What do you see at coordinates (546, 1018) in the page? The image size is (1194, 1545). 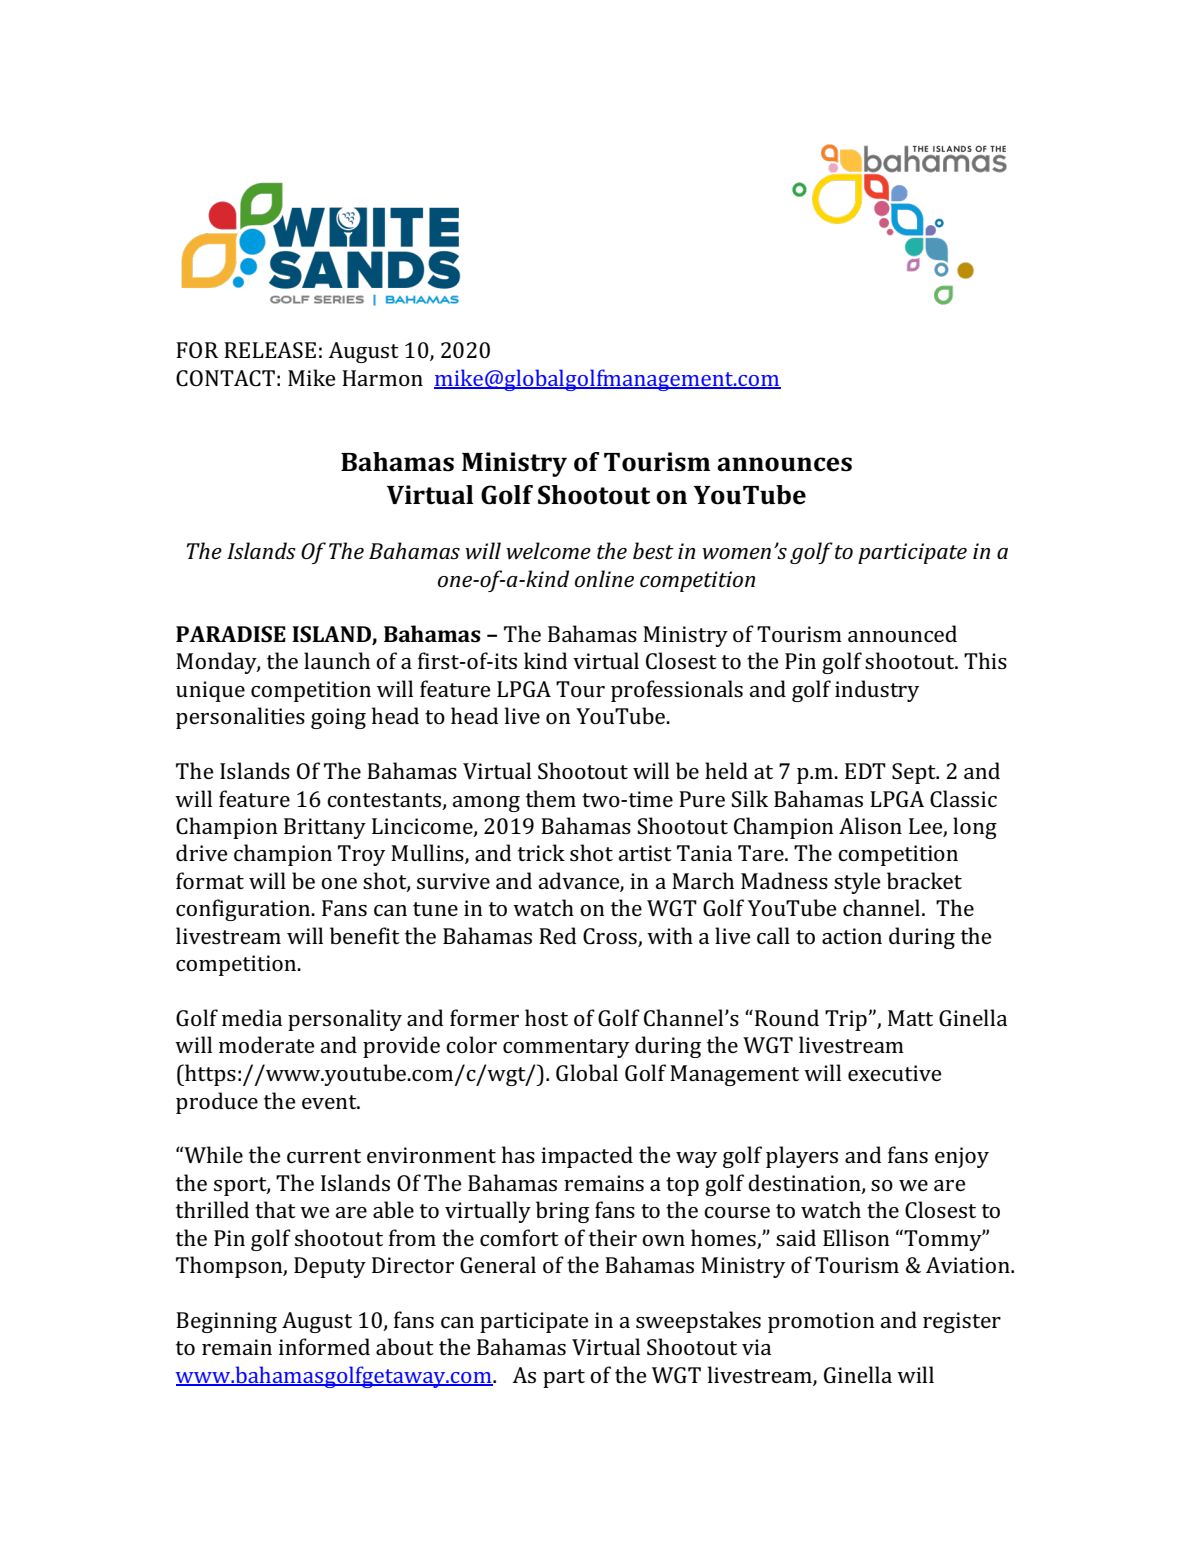 I see `host` at bounding box center [546, 1018].
